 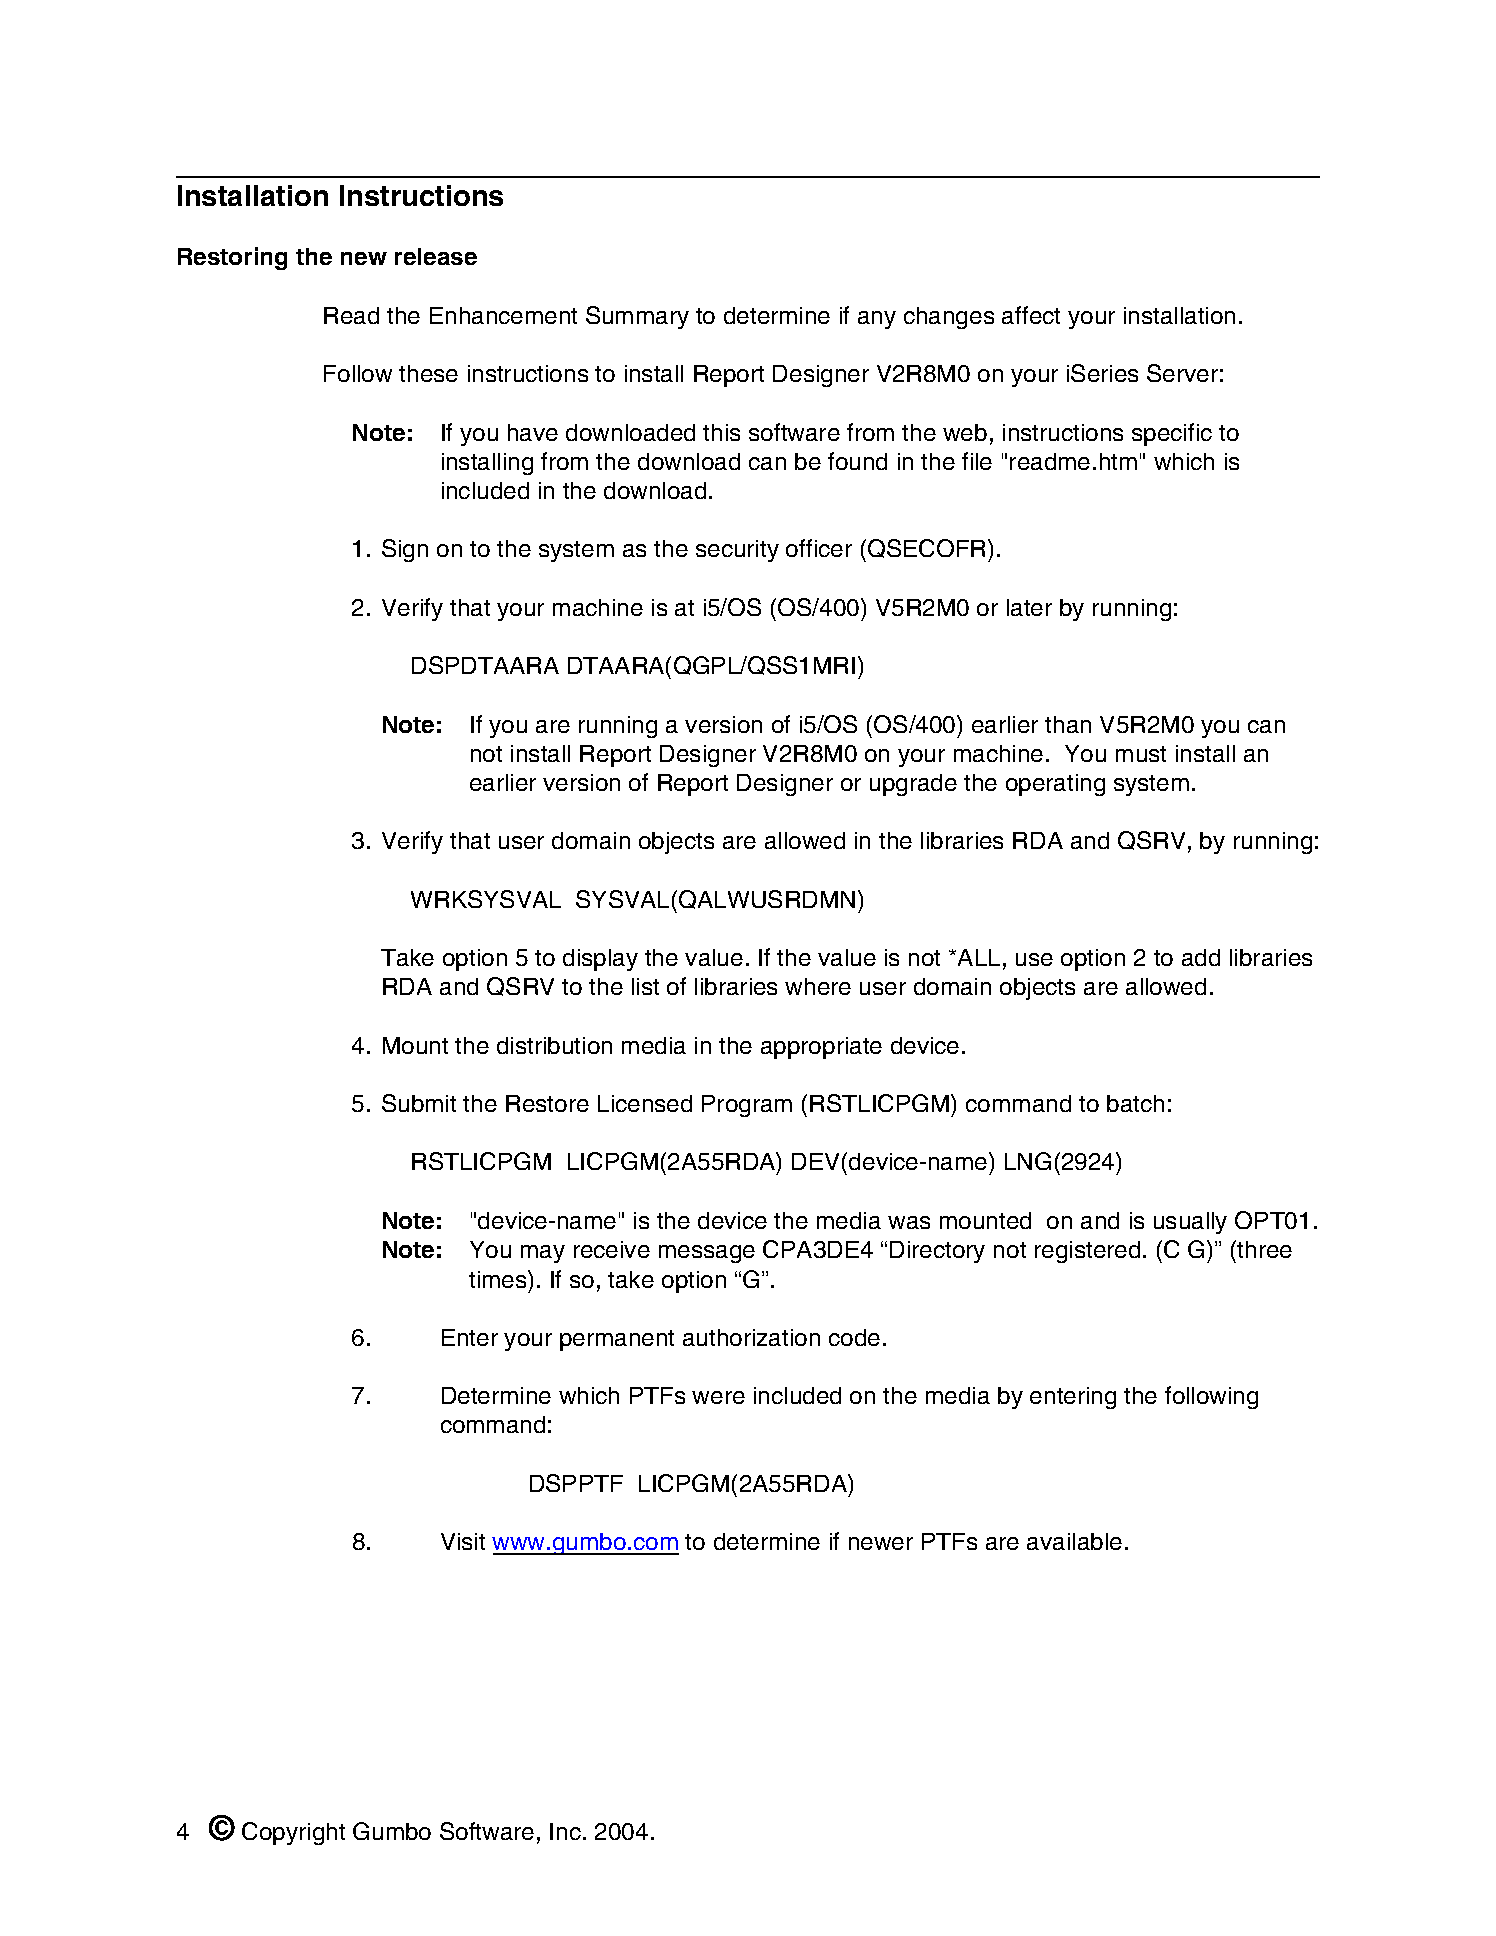 I want to click on newer, so click(x=881, y=1543).
